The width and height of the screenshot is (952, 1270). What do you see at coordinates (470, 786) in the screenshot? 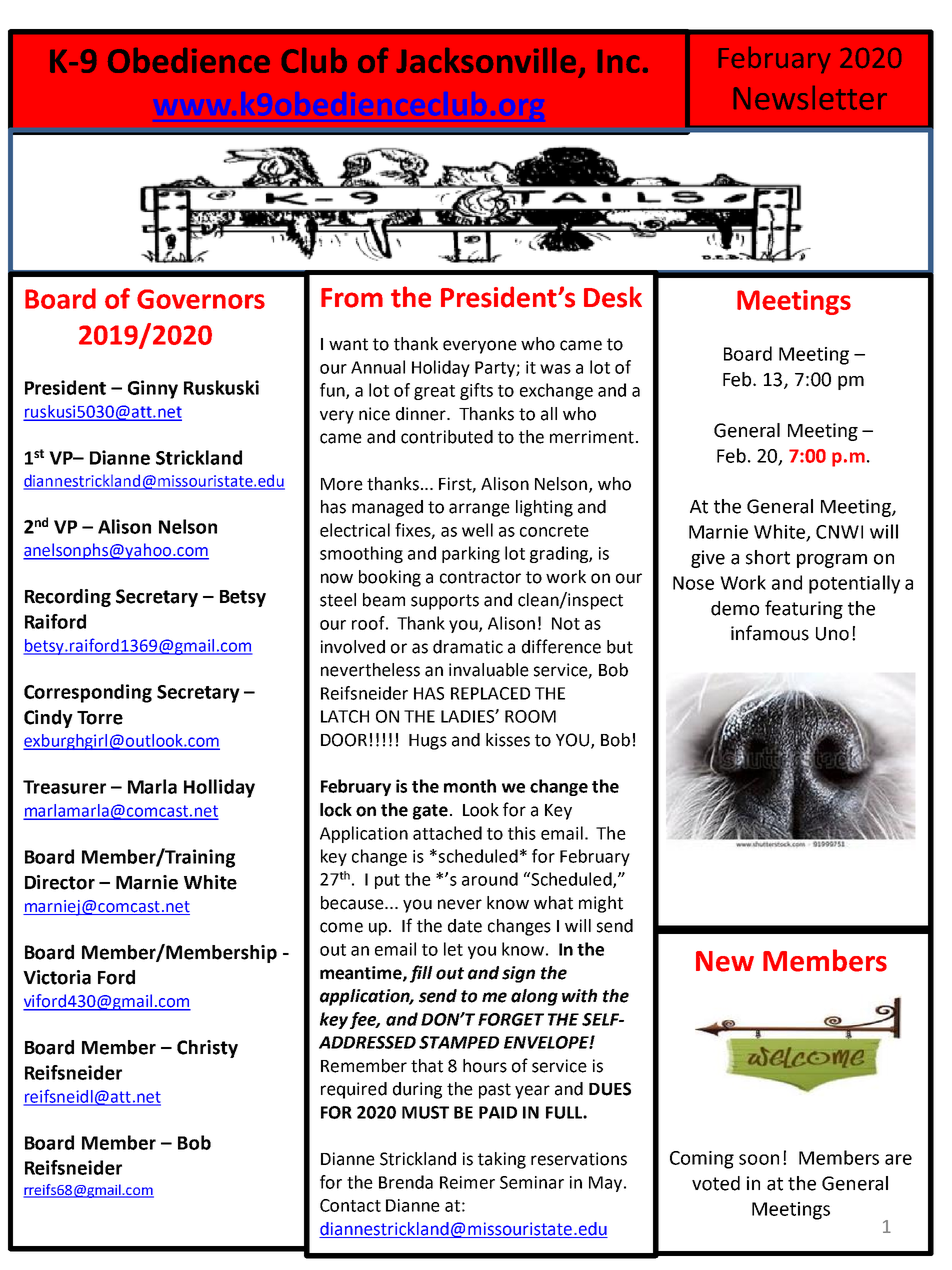
I see `month` at bounding box center [470, 786].
